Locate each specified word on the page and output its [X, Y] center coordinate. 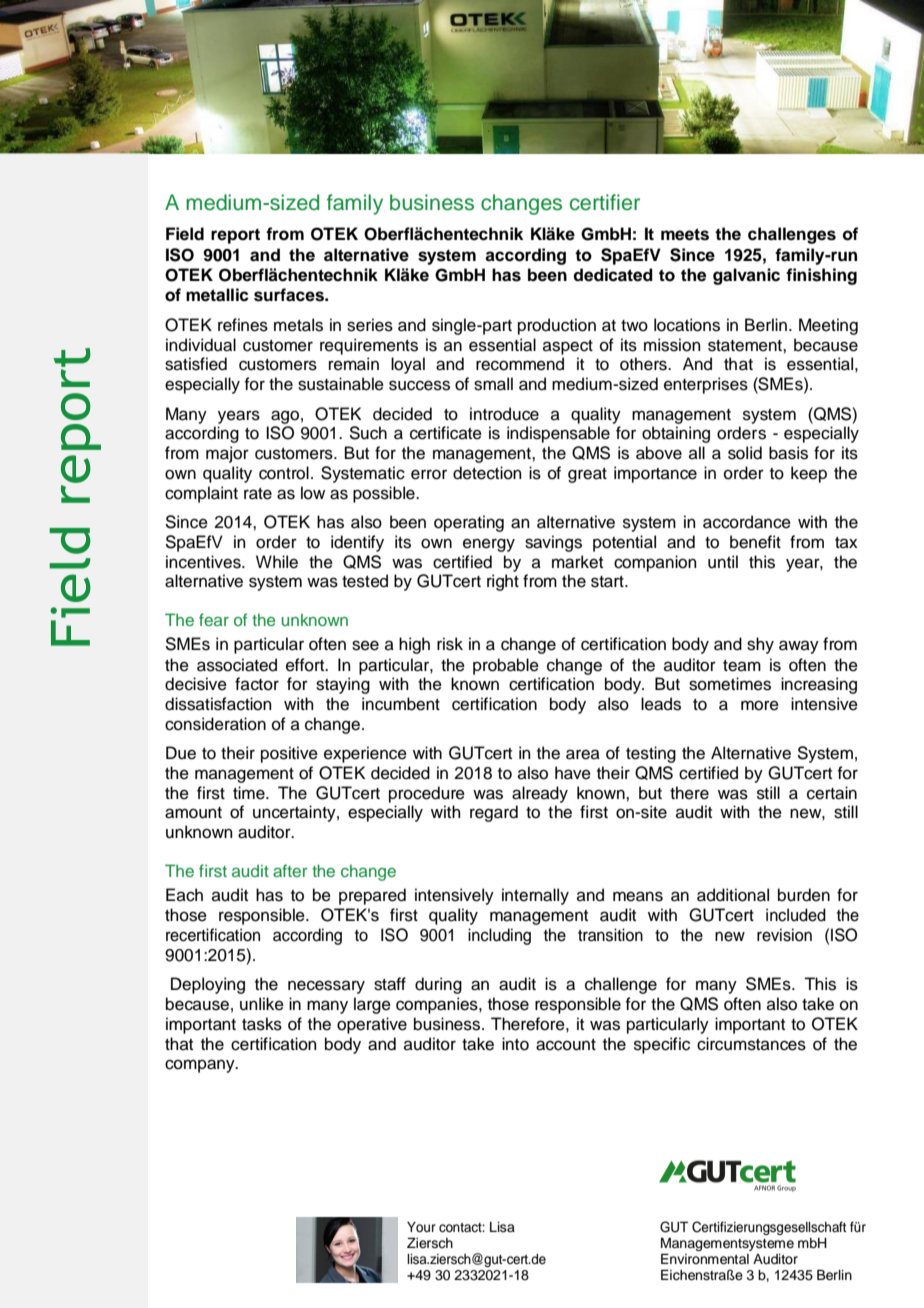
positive [289, 754]
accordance [747, 522]
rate [258, 494]
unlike [262, 1004]
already [540, 794]
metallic [217, 295]
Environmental [705, 1259]
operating [469, 523]
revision [784, 935]
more [760, 705]
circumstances [751, 1044]
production [557, 326]
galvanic [746, 276]
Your [421, 1227]
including [499, 936]
